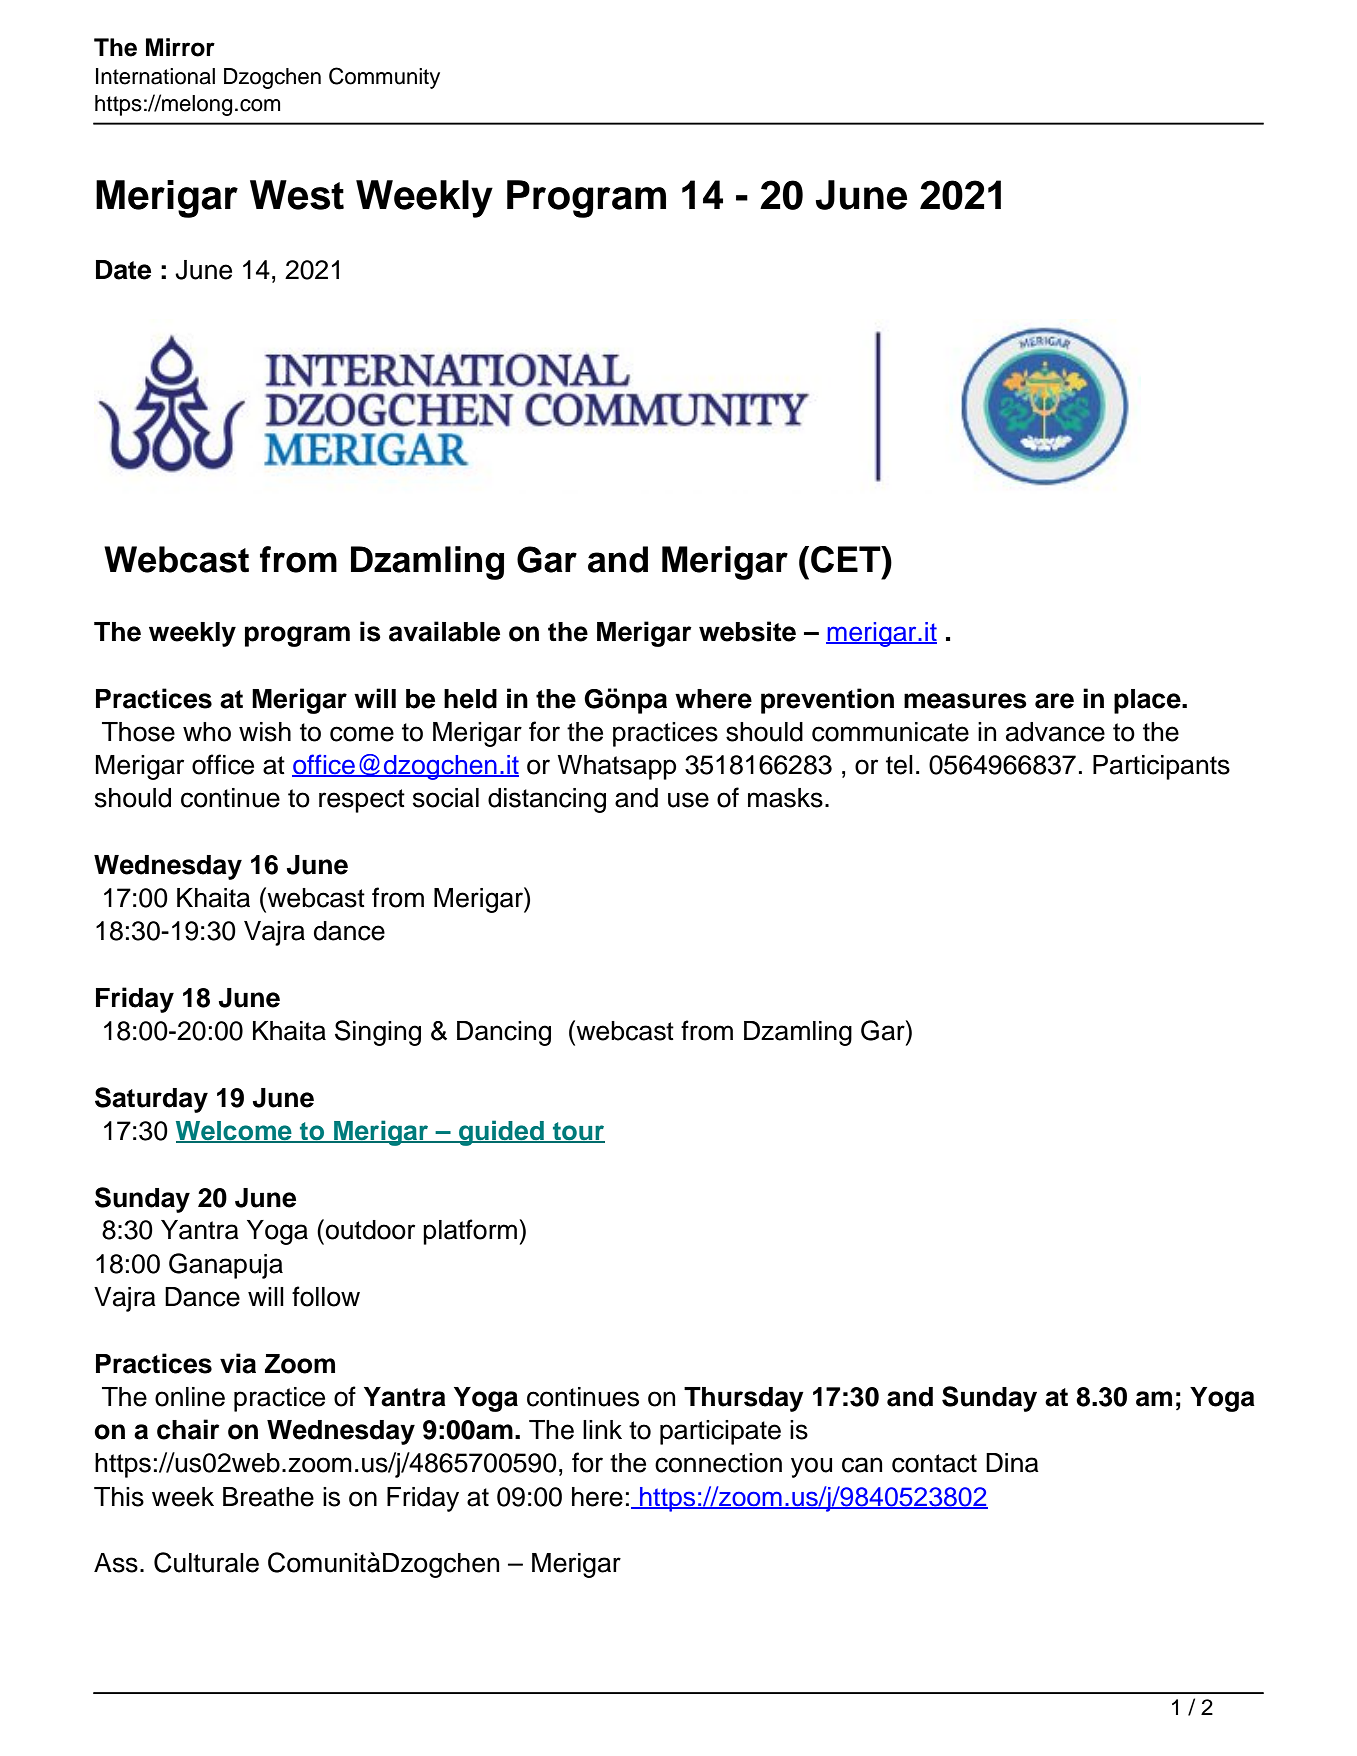 The height and width of the screenshot is (1756, 1357). Describe the element at coordinates (268, 1497) in the screenshot. I see `Breathe` at that location.
